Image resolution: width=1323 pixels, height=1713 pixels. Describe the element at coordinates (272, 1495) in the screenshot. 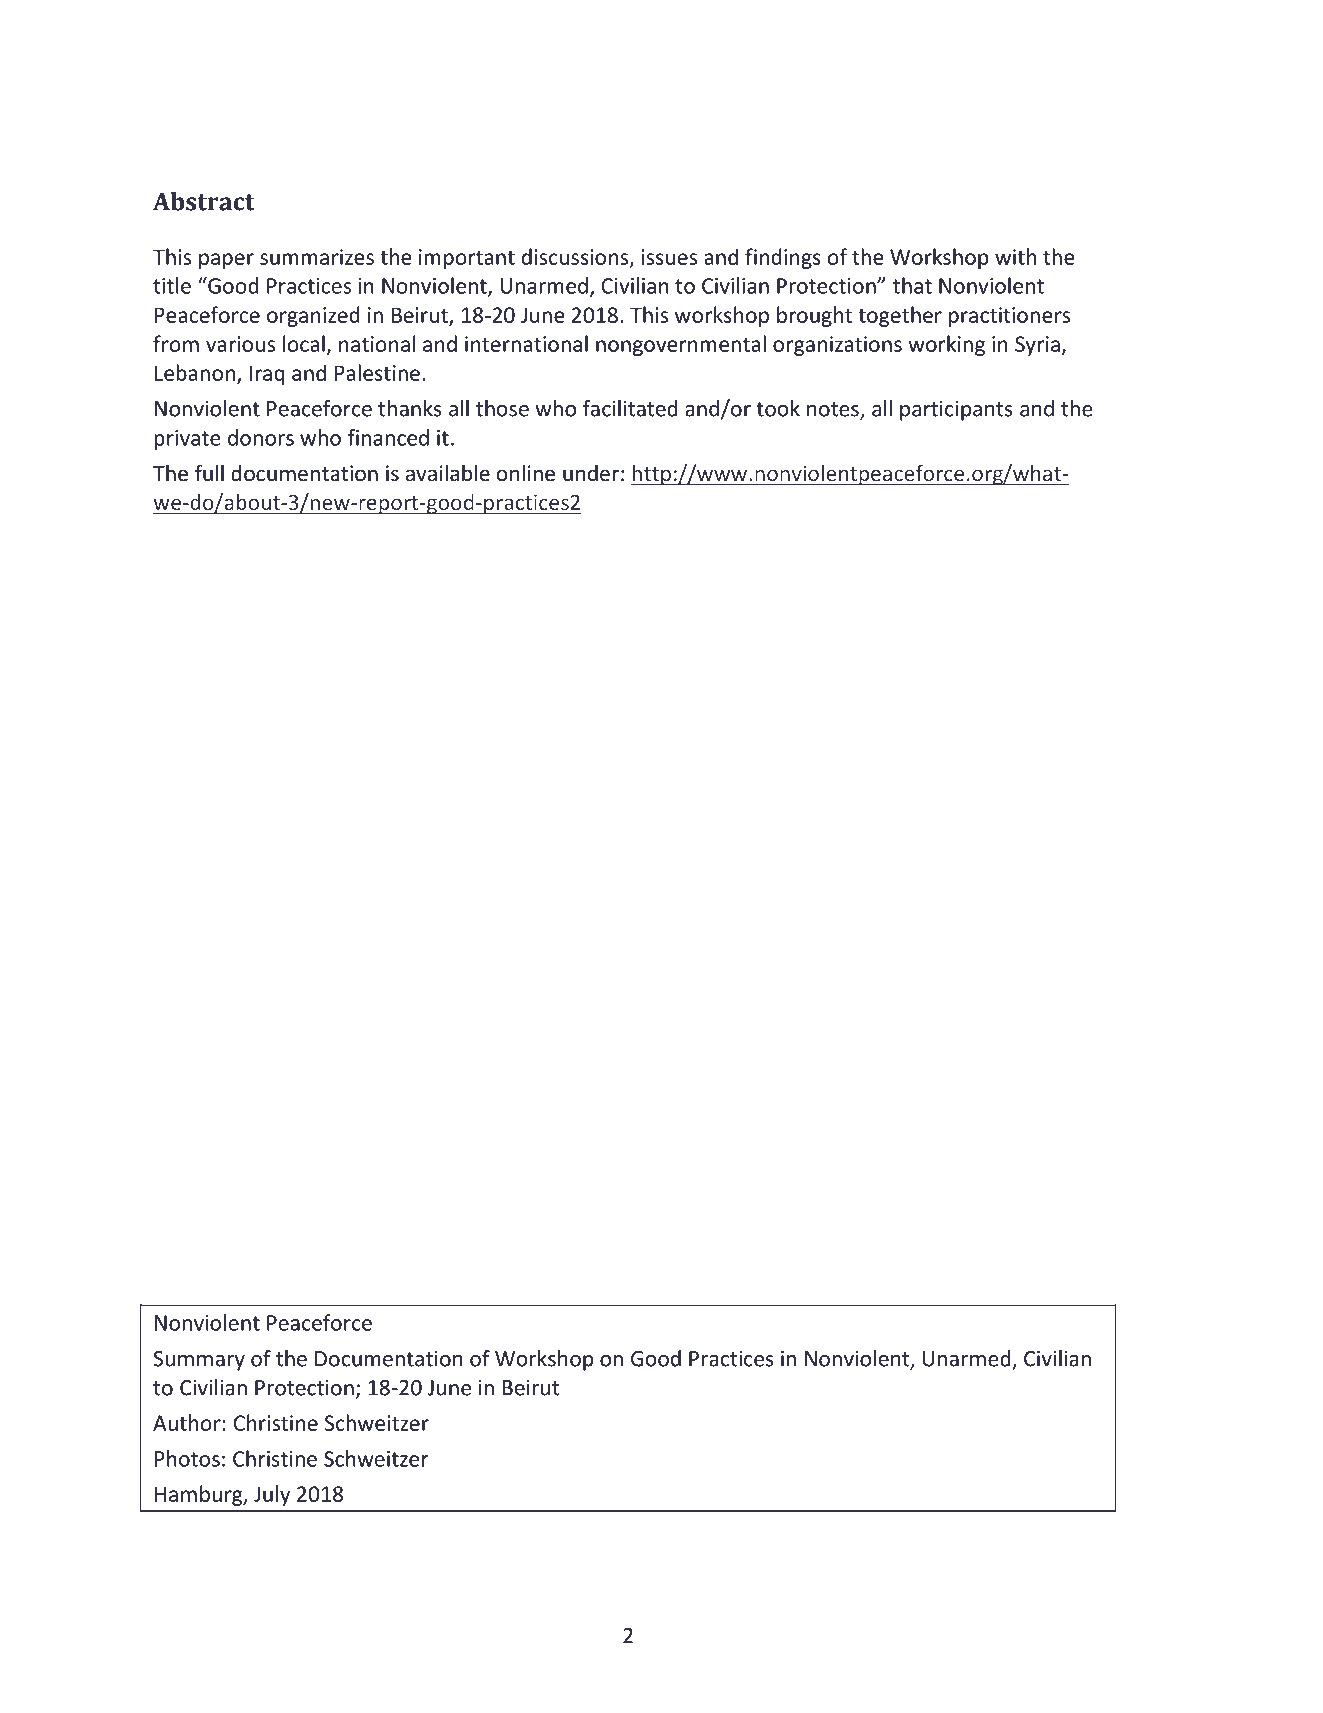

I see `July` at that location.
